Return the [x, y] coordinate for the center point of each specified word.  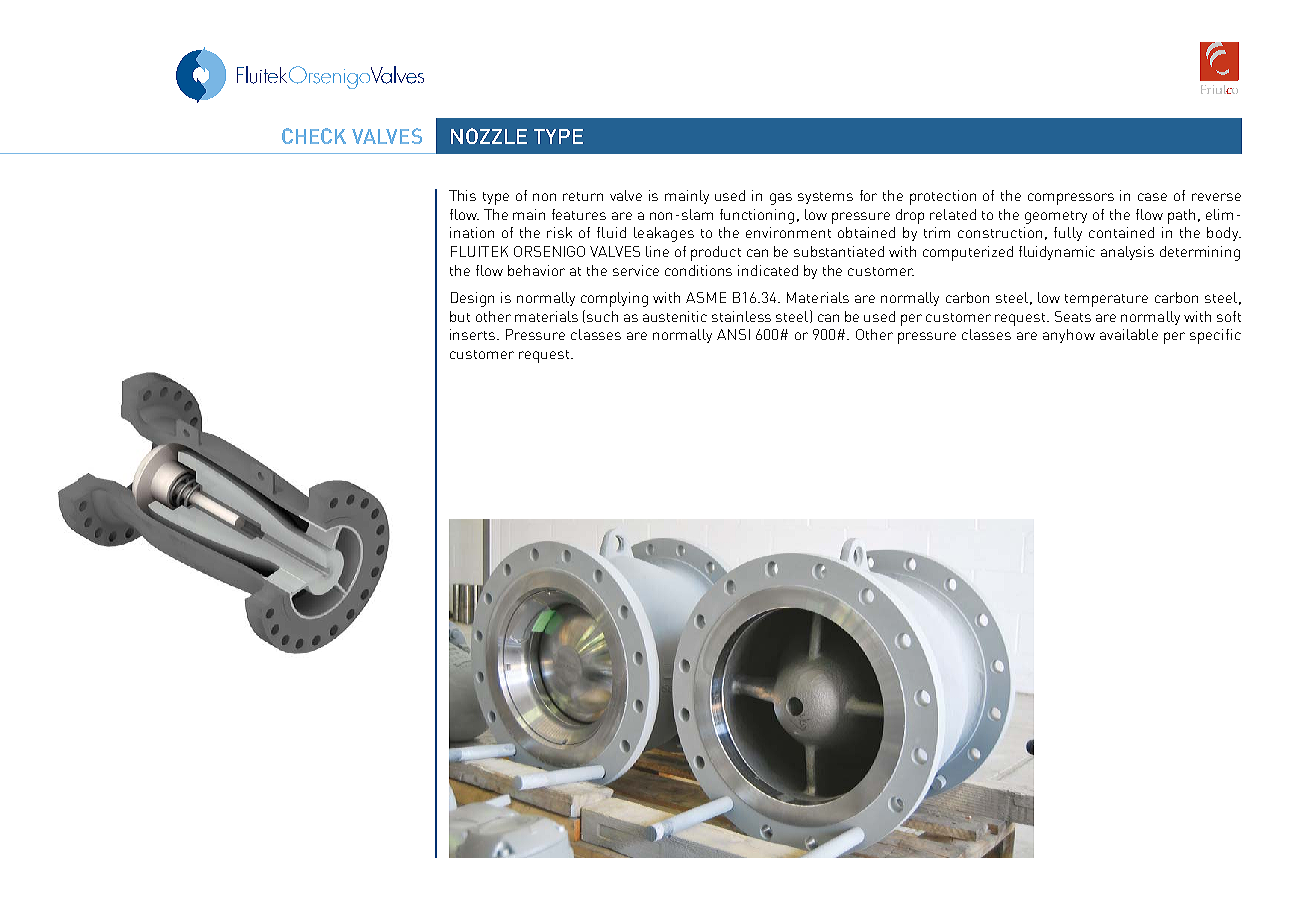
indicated [768, 270]
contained [1121, 232]
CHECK [314, 136]
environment [788, 232]
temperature [1106, 300]
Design [472, 299]
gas [781, 199]
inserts [474, 334]
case [1152, 197]
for [868, 195]
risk [559, 232]
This [462, 195]
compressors [1071, 199]
